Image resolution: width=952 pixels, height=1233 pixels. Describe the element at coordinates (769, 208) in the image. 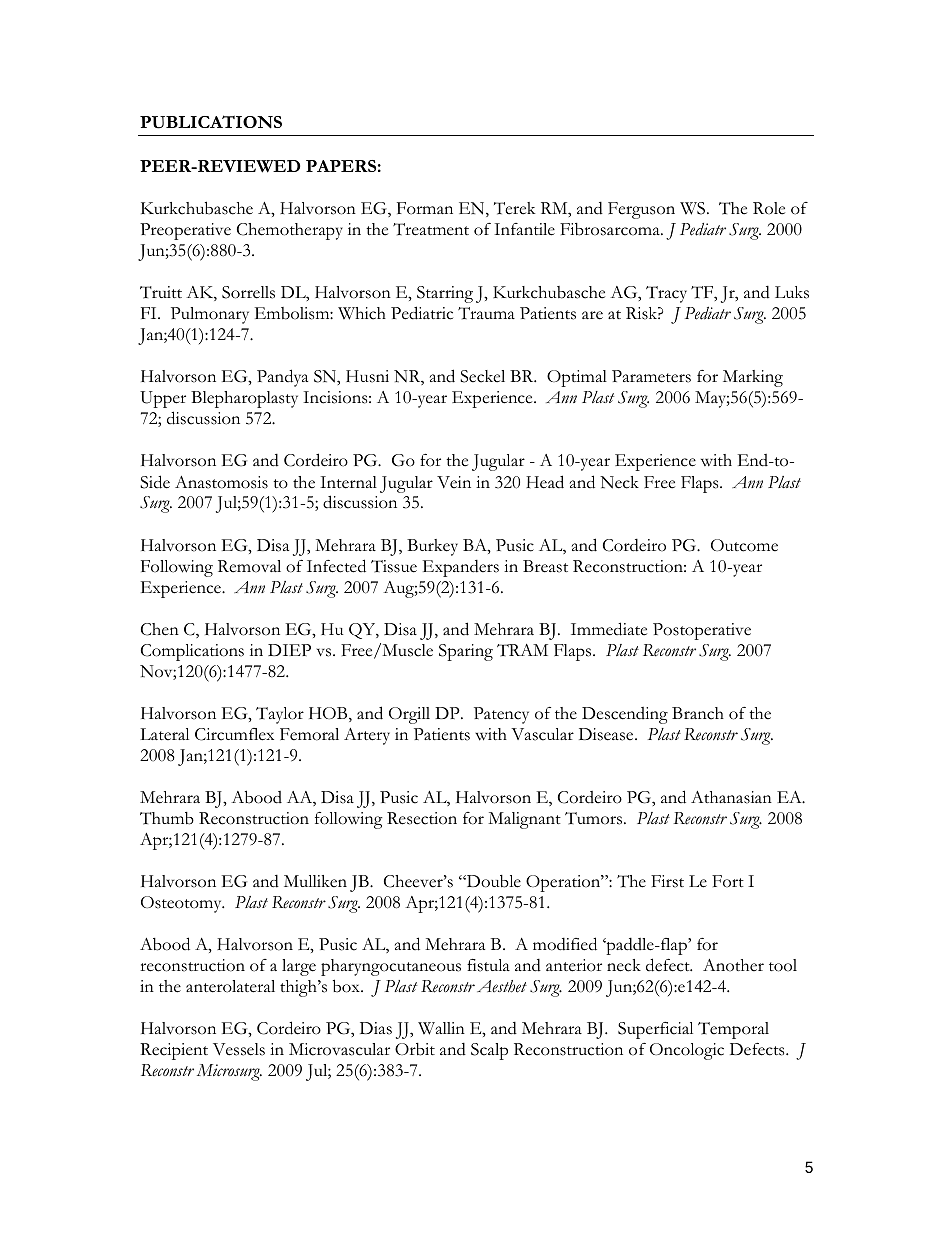

I see `Role` at that location.
